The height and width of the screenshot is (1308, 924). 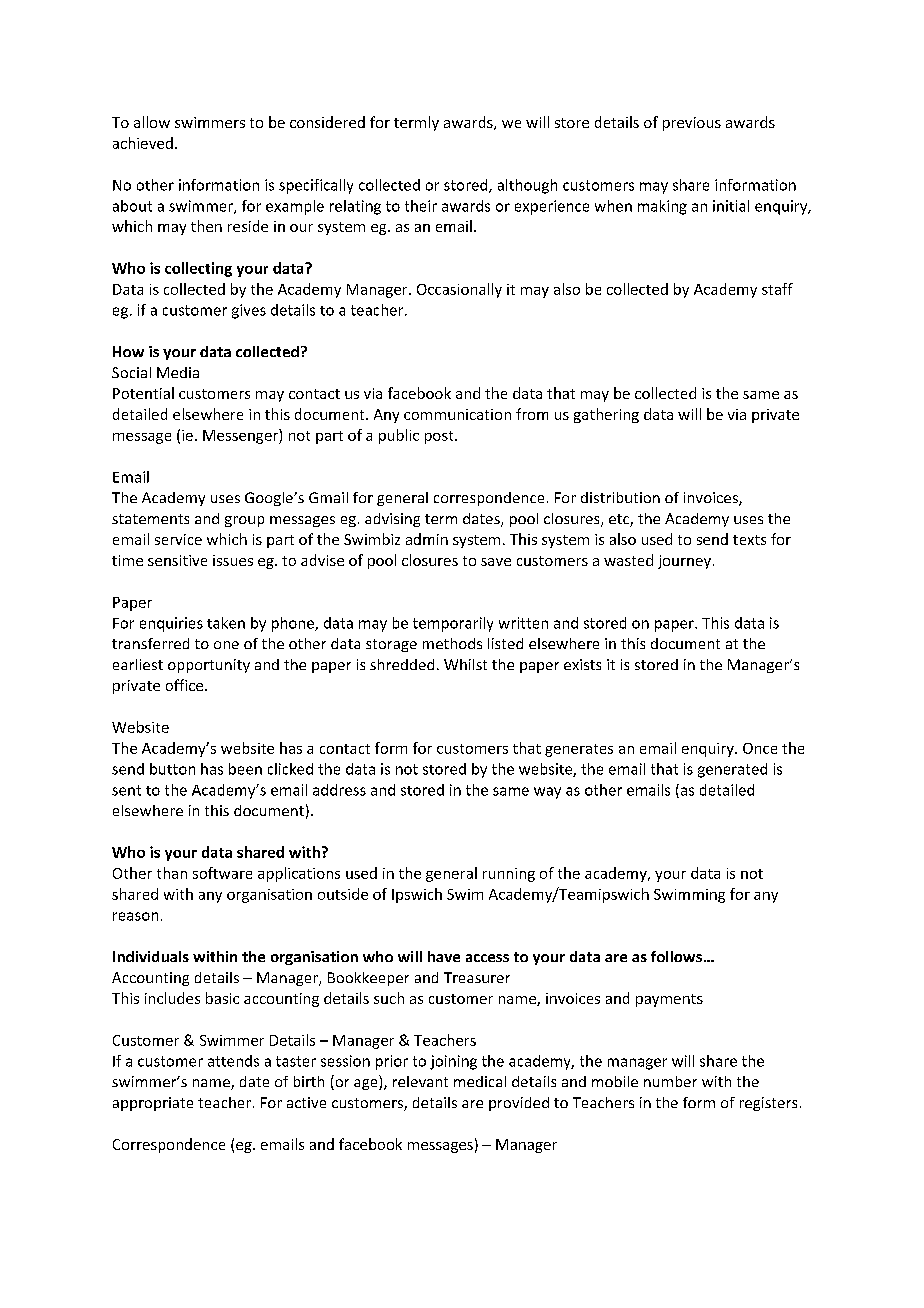 What do you see at coordinates (692, 124) in the screenshot?
I see `previous` at bounding box center [692, 124].
